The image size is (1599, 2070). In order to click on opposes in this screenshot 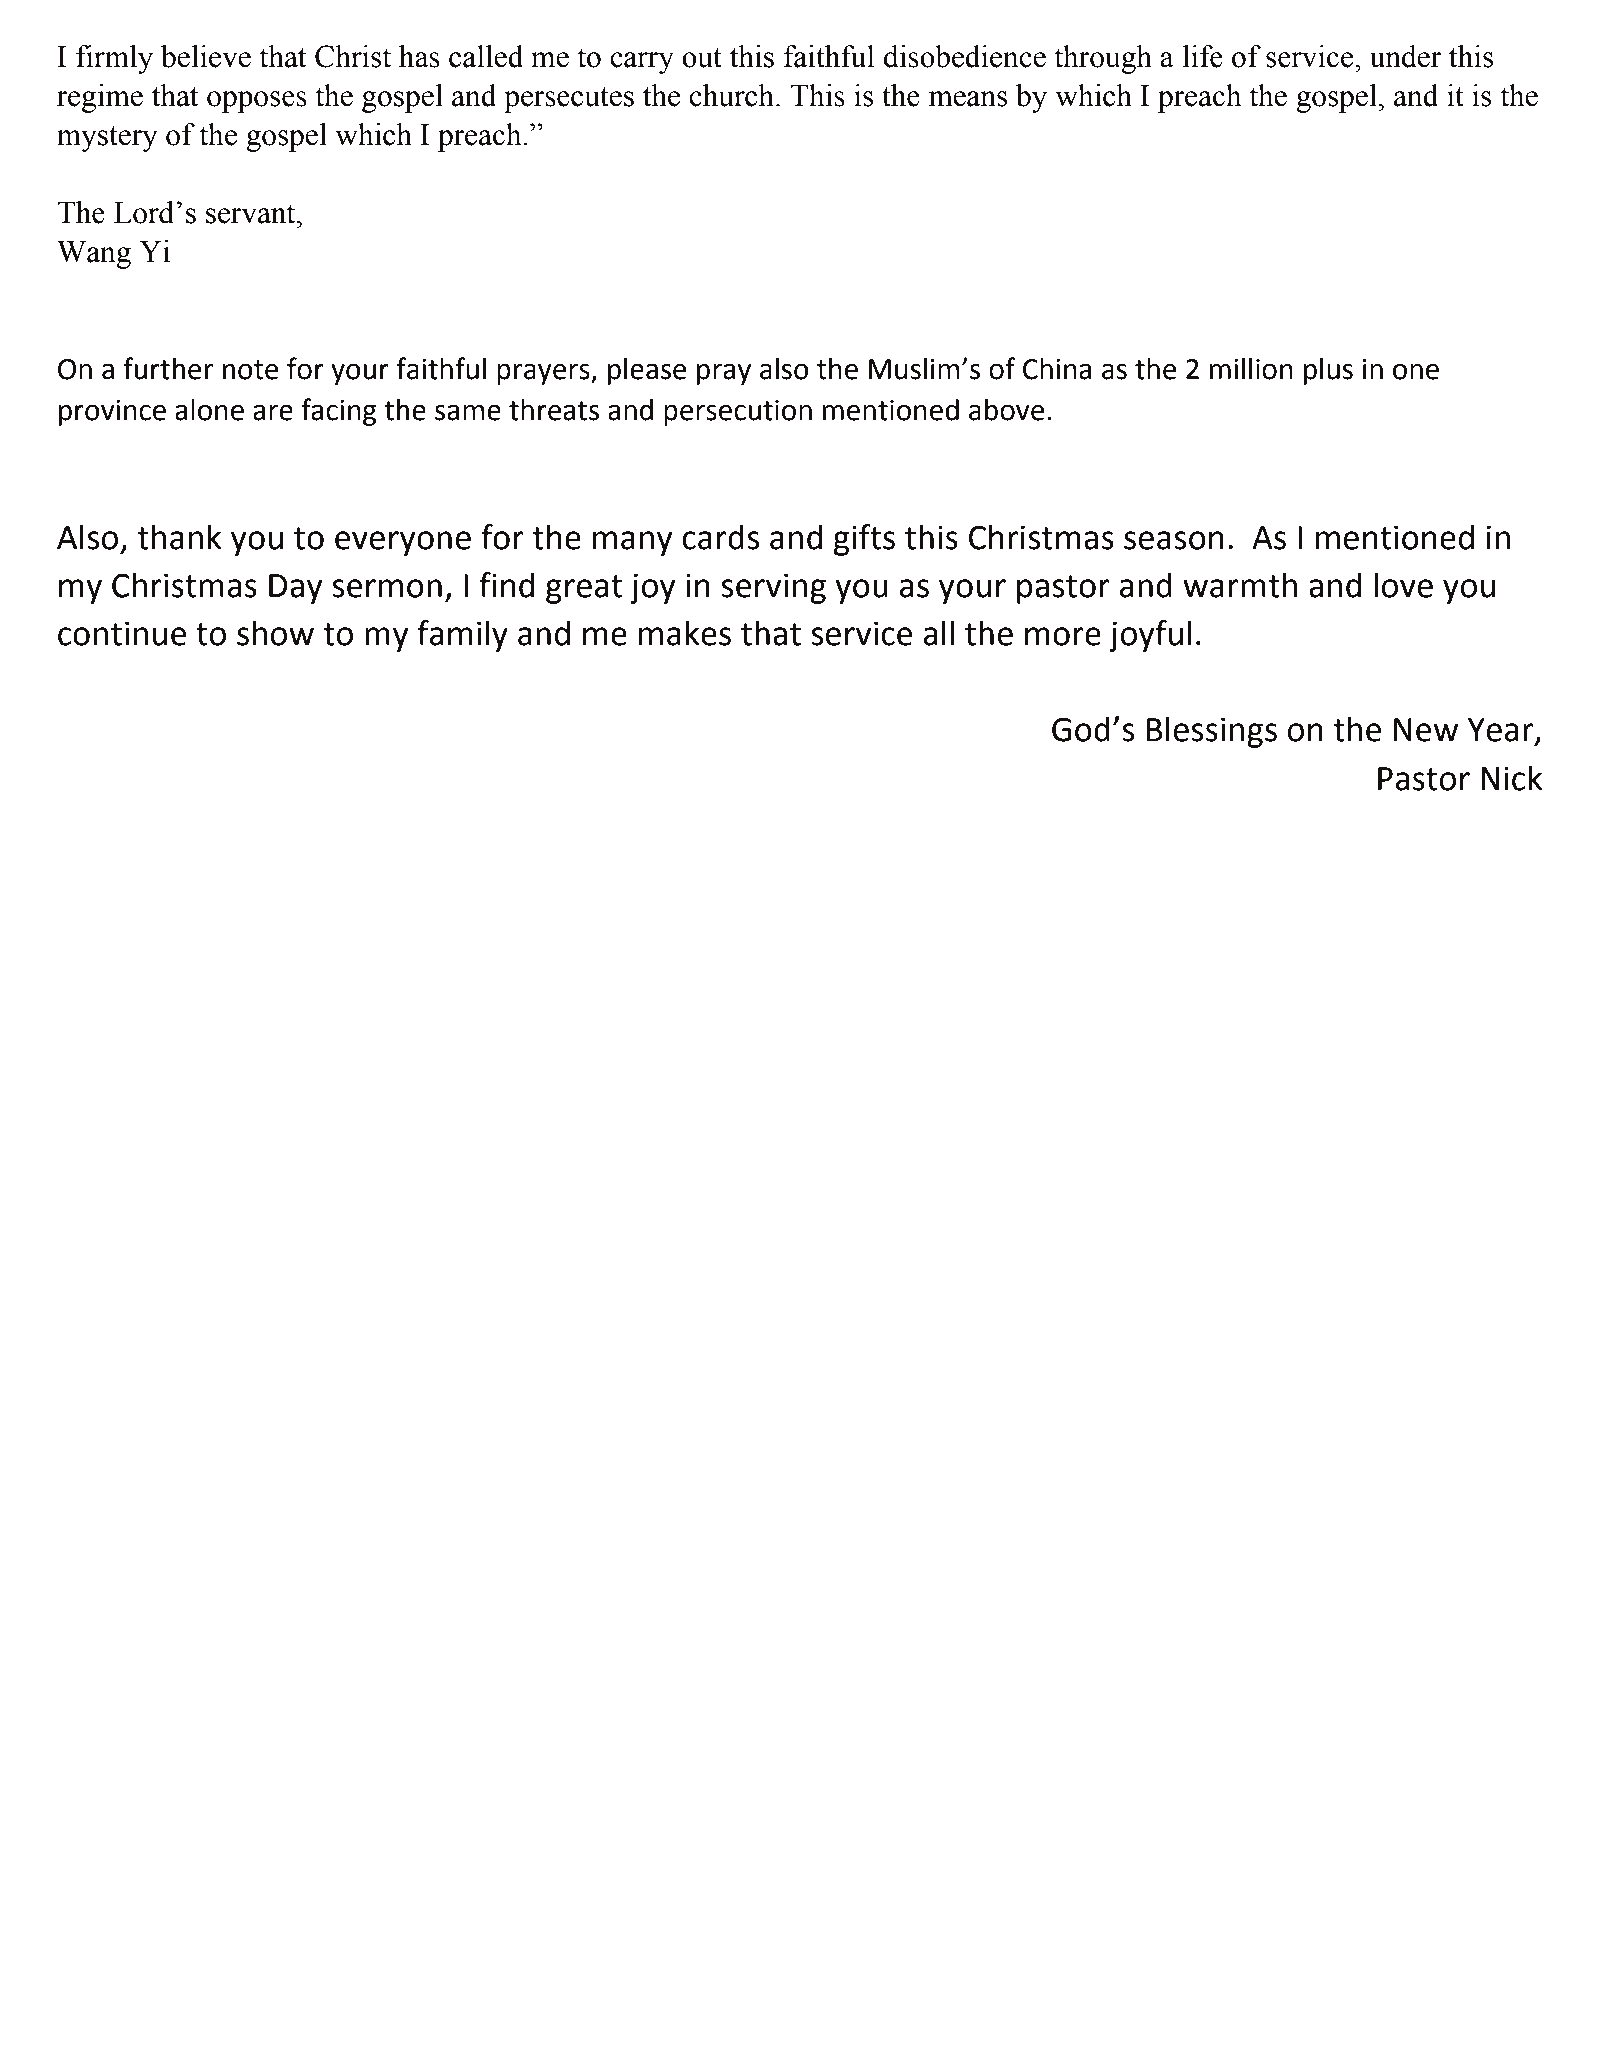, I will do `click(257, 102)`.
